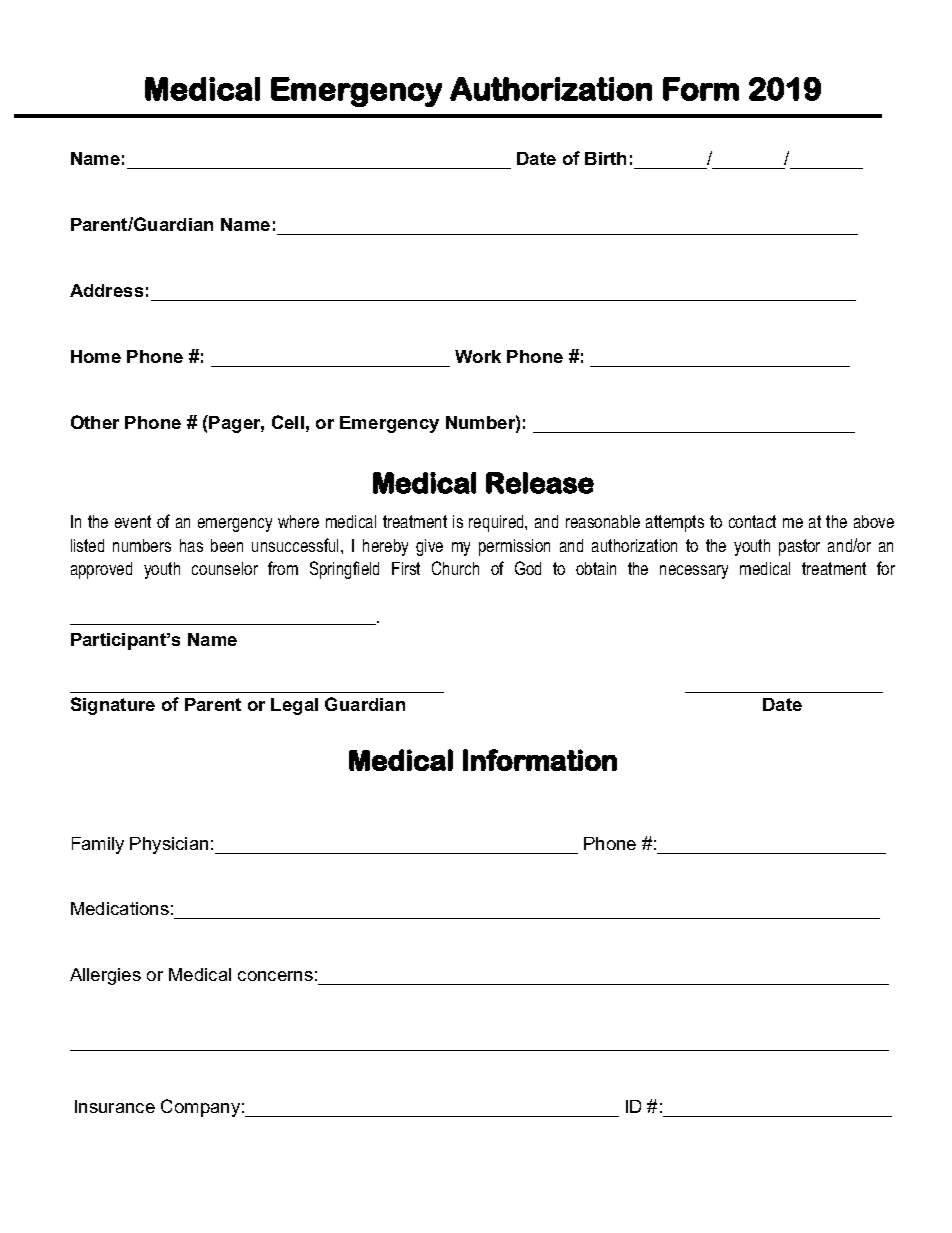  Describe the element at coordinates (455, 568) in the screenshot. I see `Church` at that location.
